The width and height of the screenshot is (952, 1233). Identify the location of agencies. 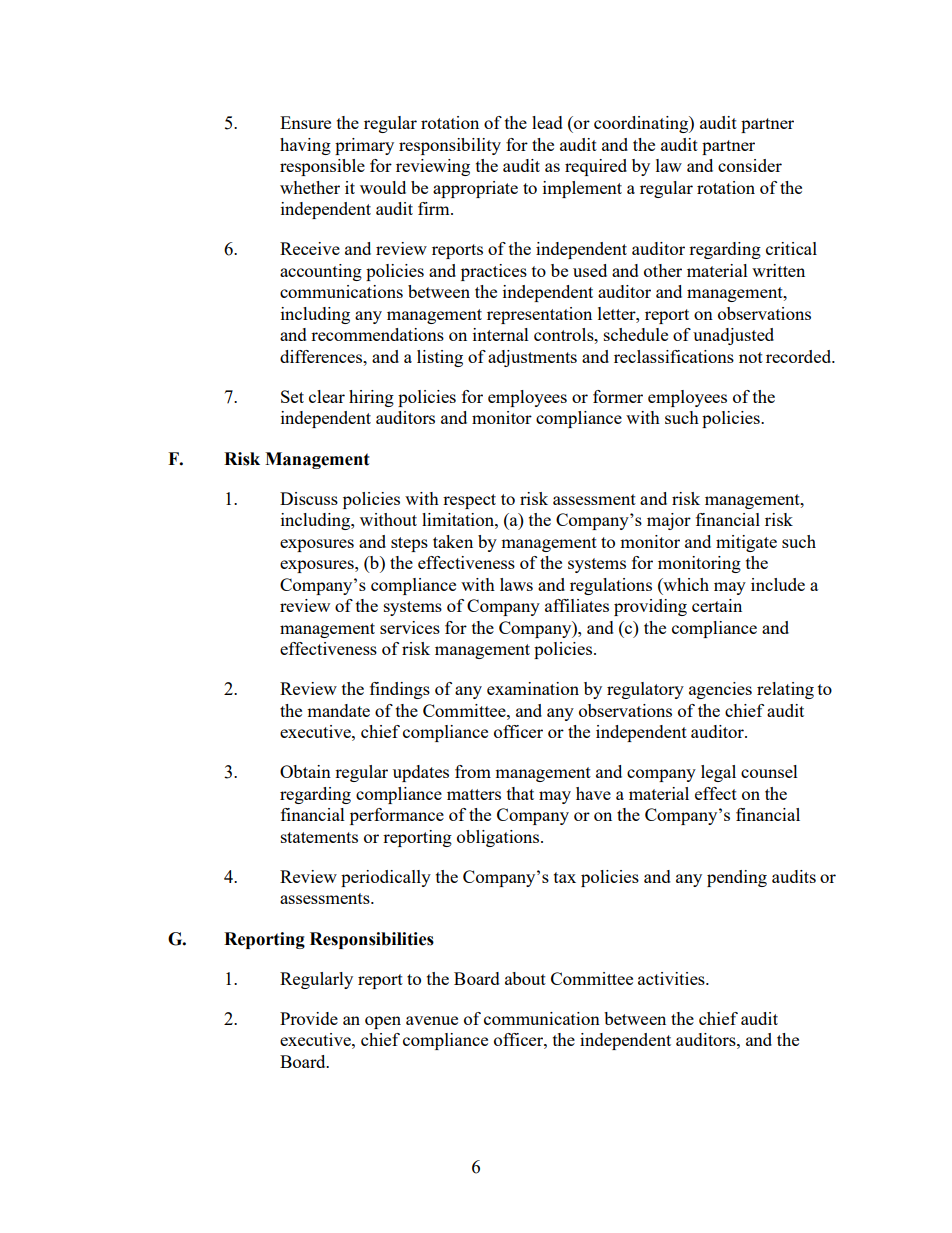
(720, 690).
